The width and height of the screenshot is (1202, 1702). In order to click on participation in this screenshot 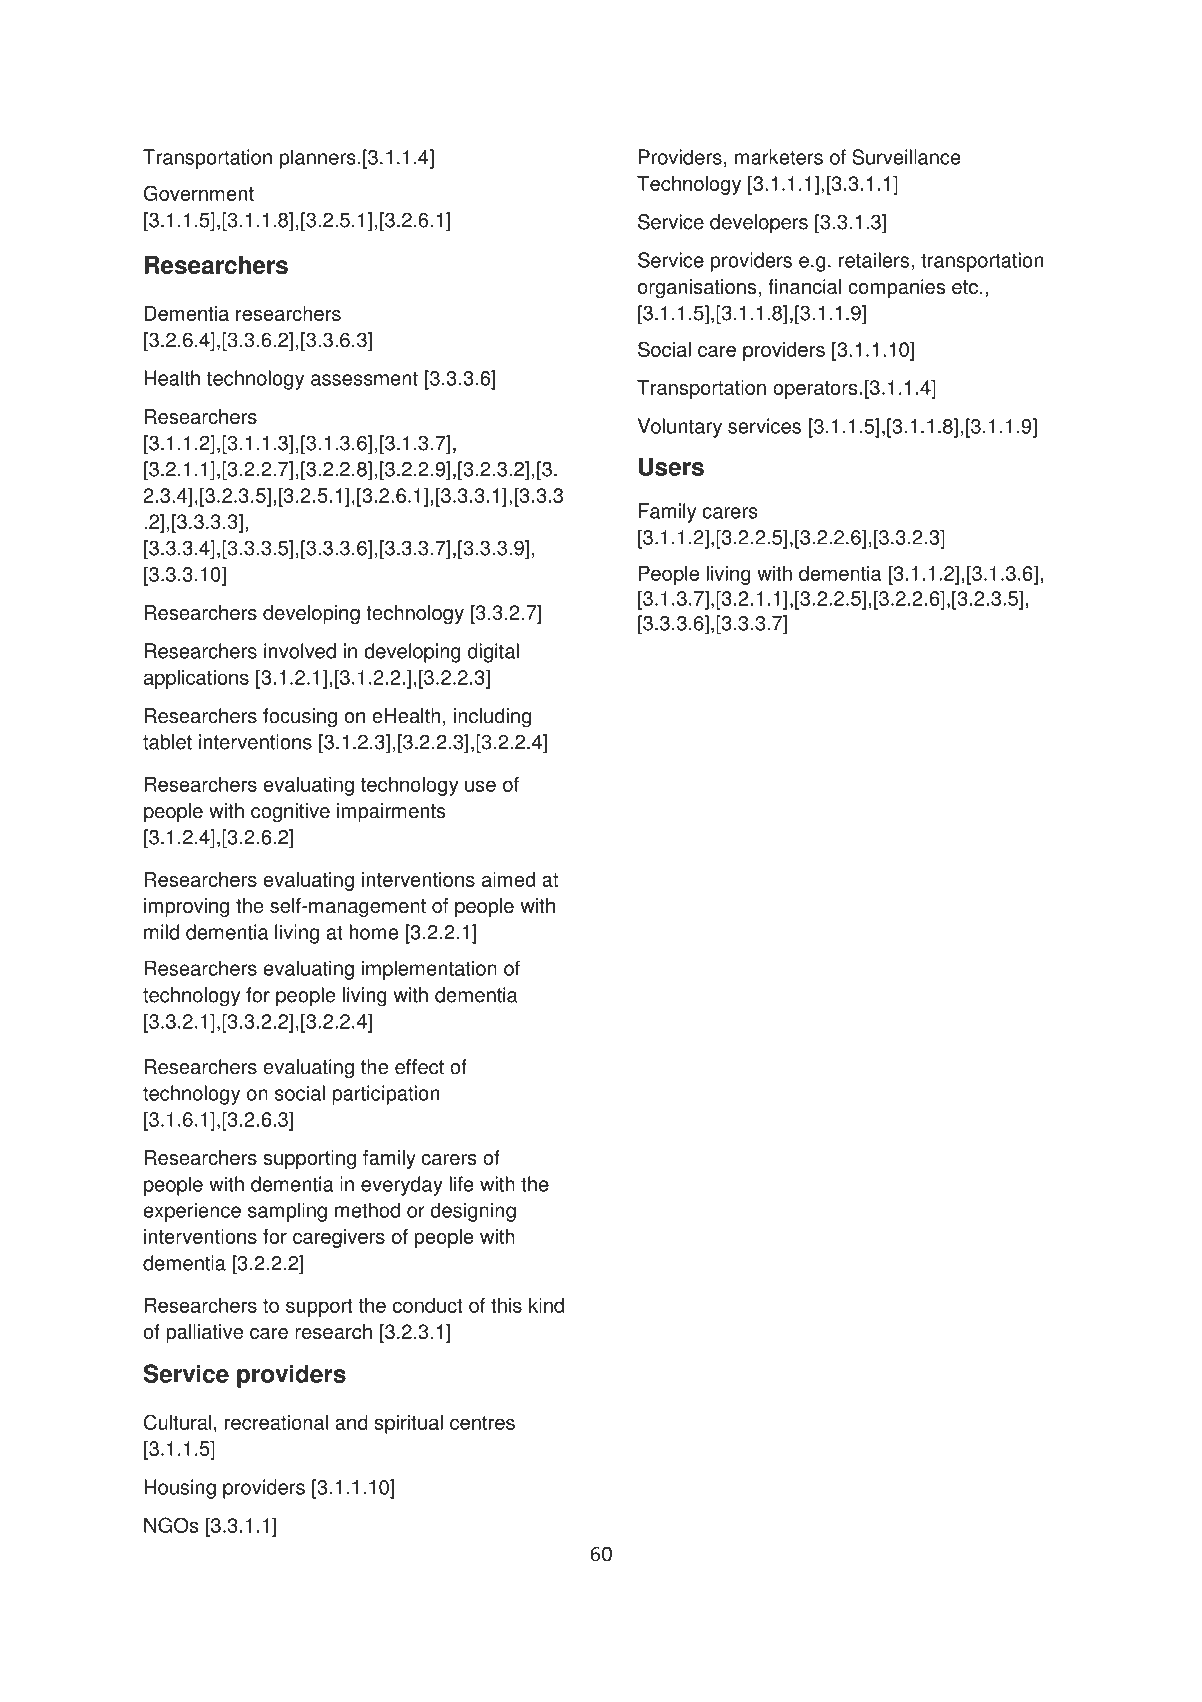, I will do `click(385, 1095)`.
